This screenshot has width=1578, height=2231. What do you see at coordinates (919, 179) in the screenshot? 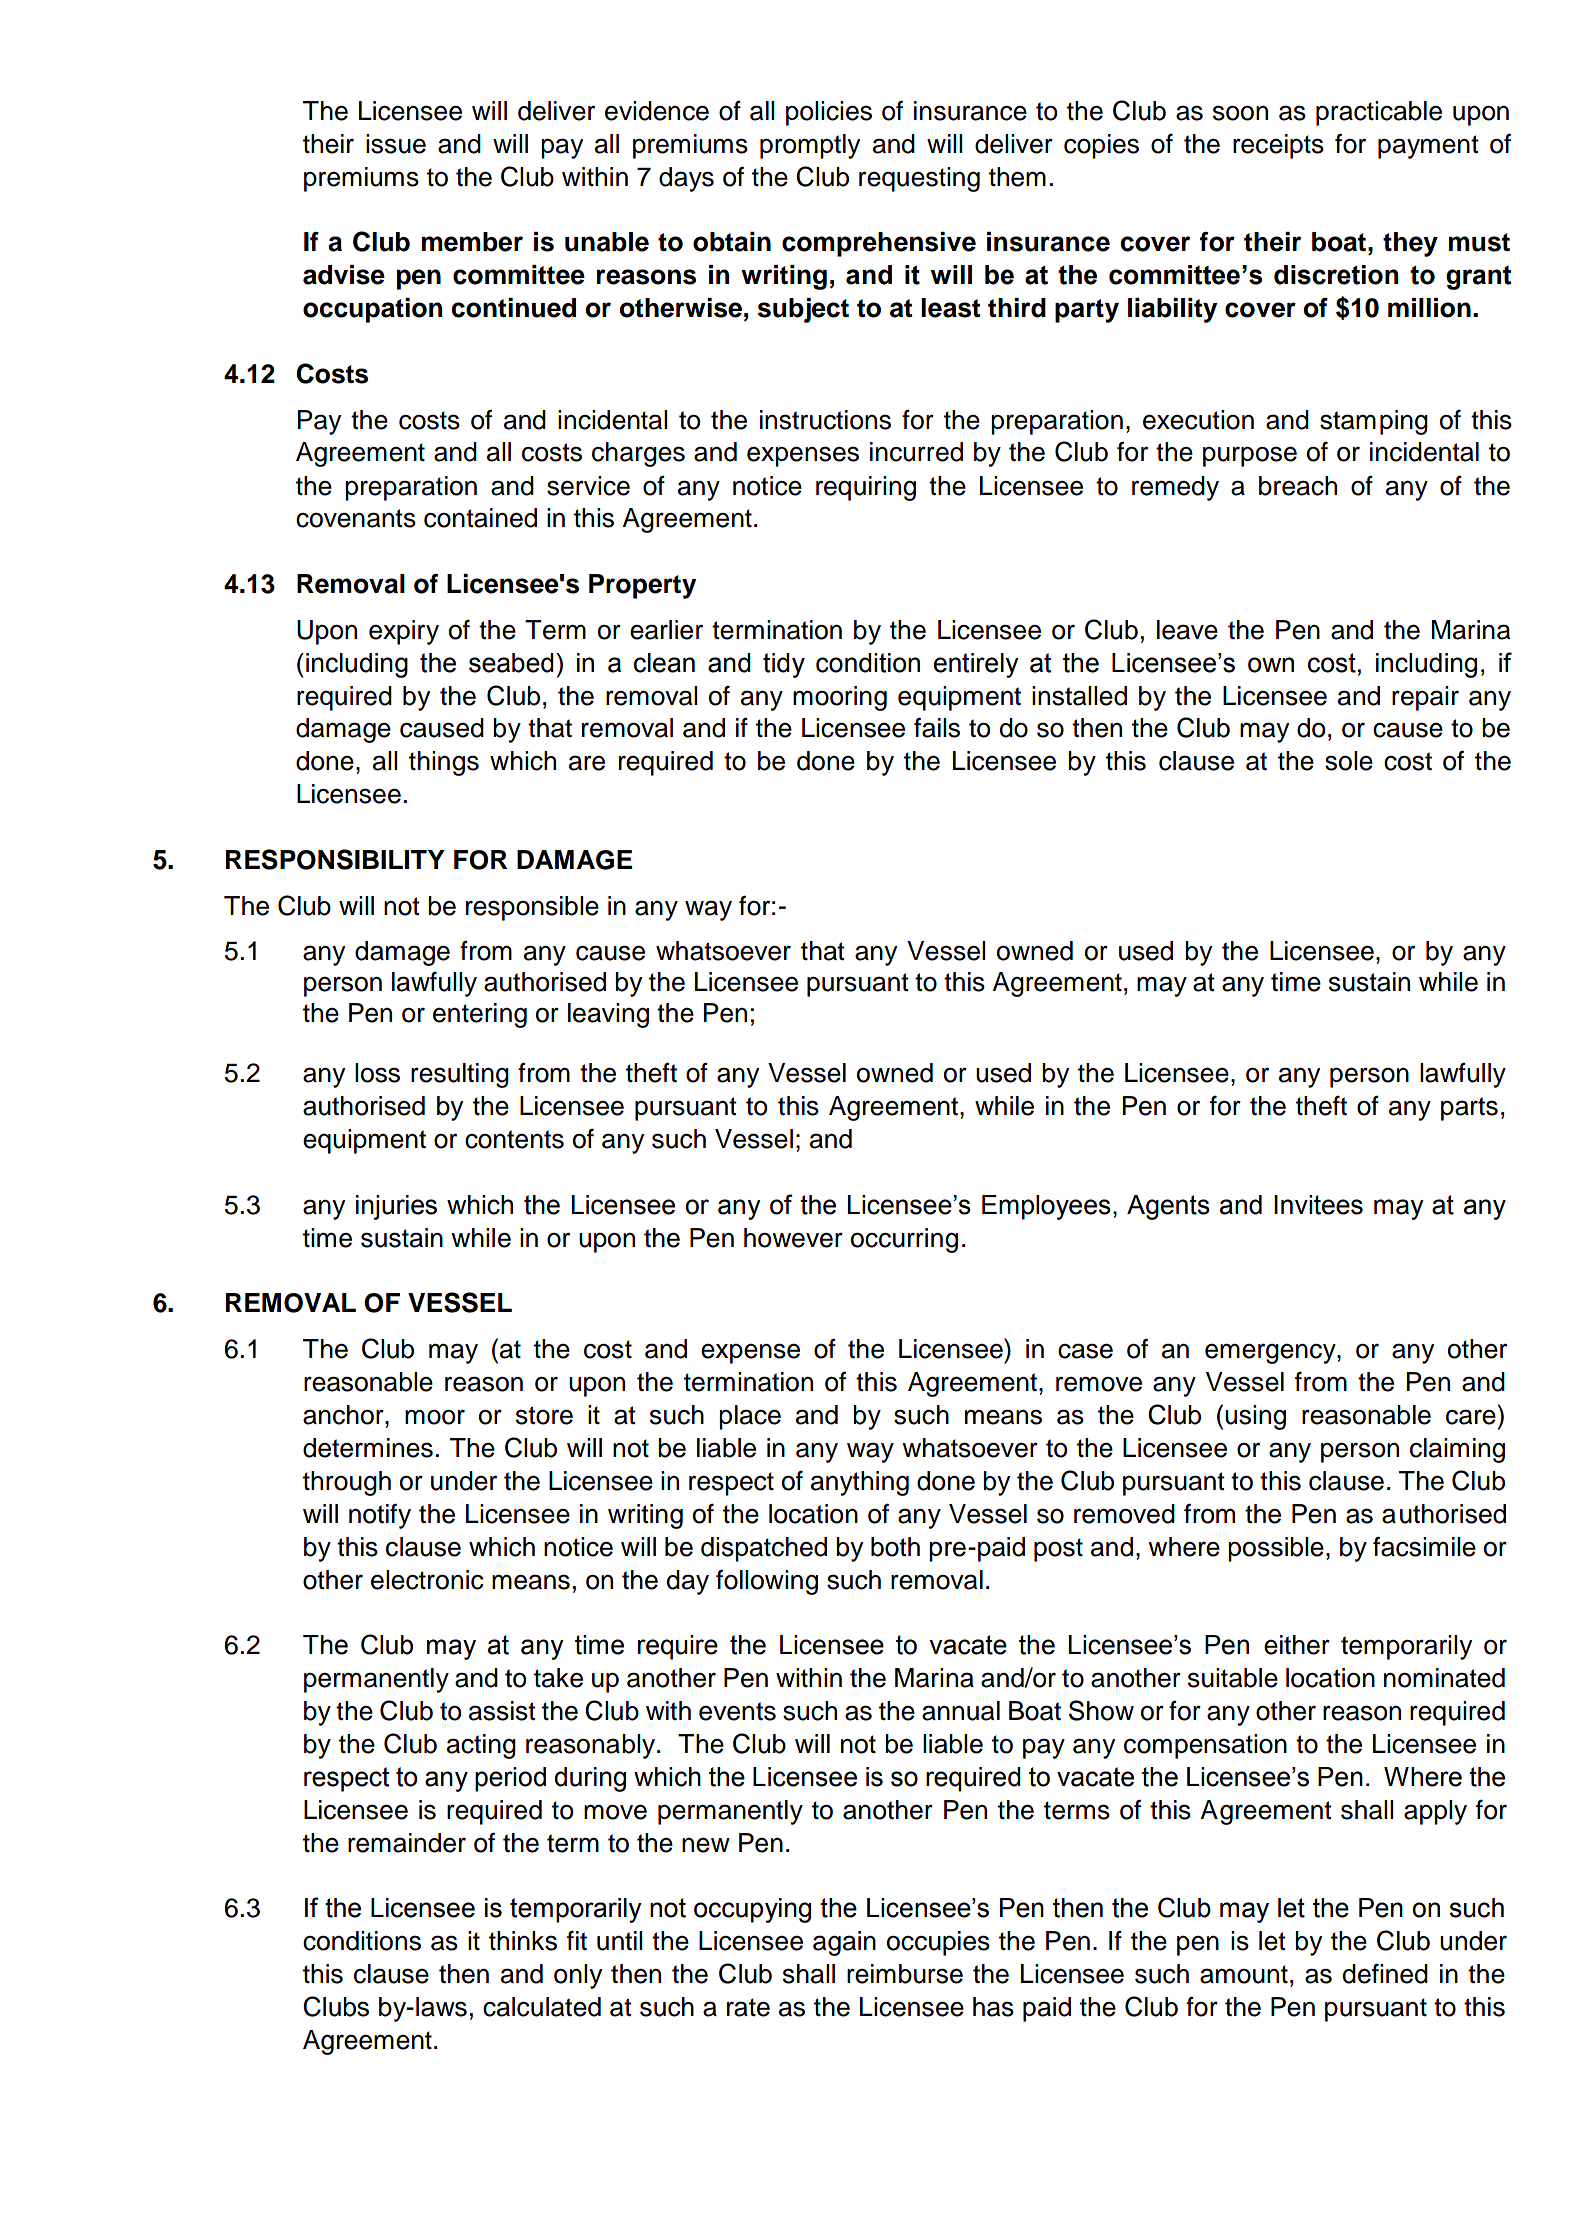
I see `requesting` at bounding box center [919, 179].
